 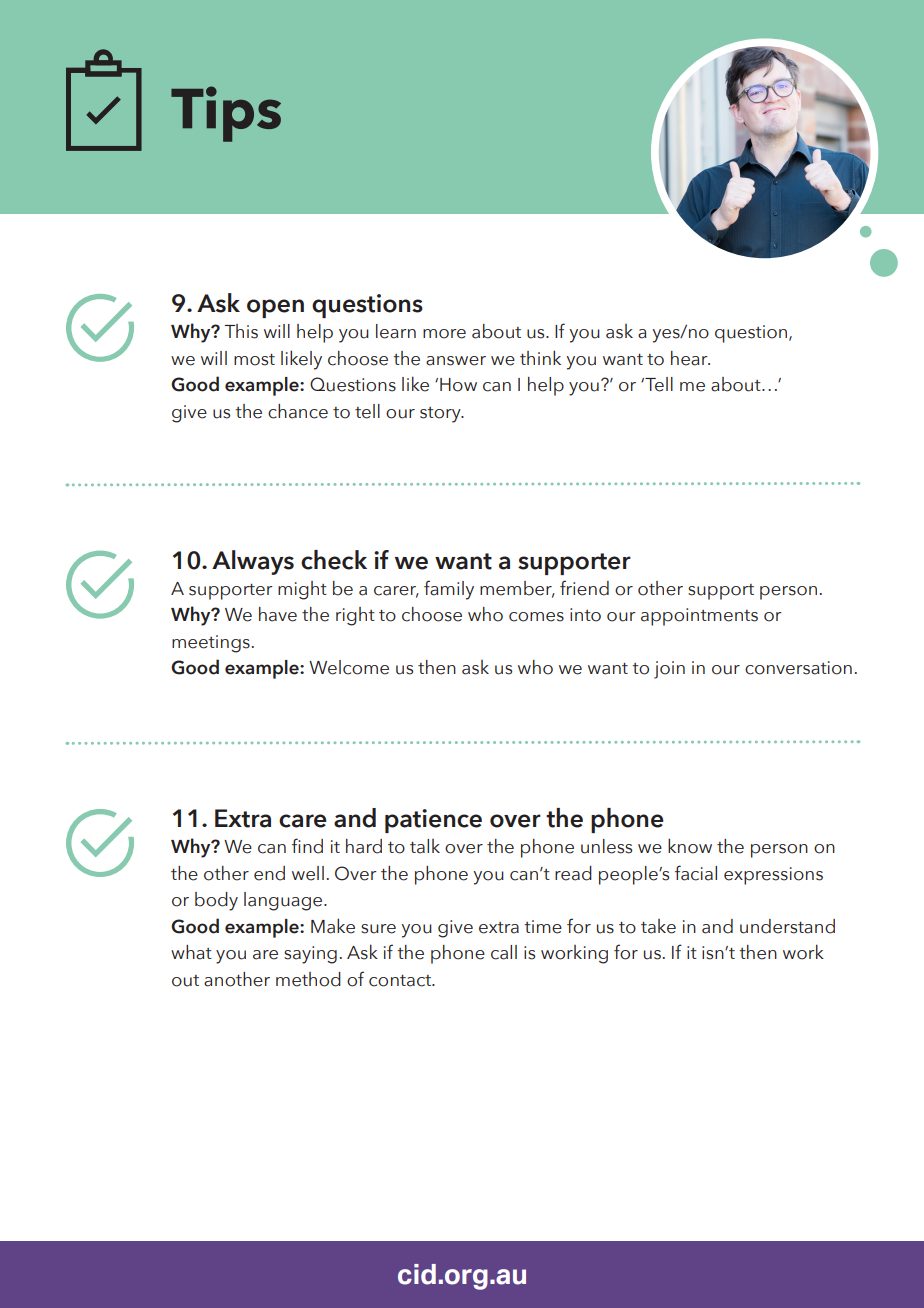 What do you see at coordinates (690, 358) in the document?
I see `hear` at bounding box center [690, 358].
